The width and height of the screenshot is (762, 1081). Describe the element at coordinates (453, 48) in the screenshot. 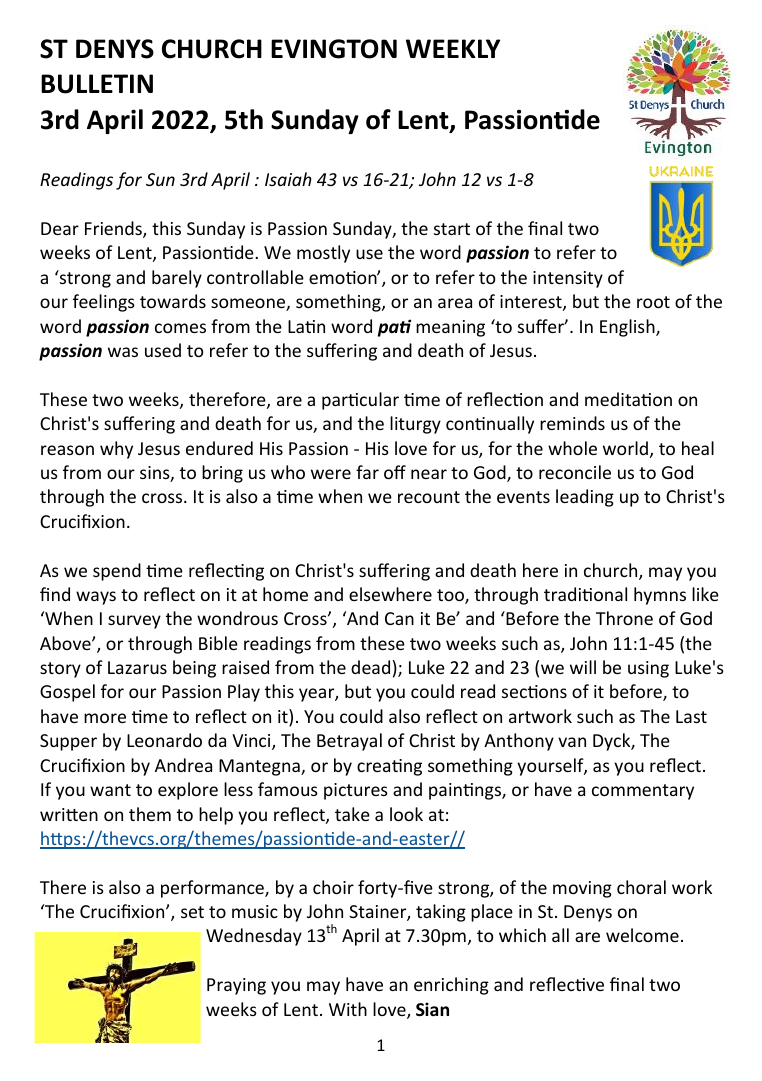

I see `WEEKLY` at that location.
